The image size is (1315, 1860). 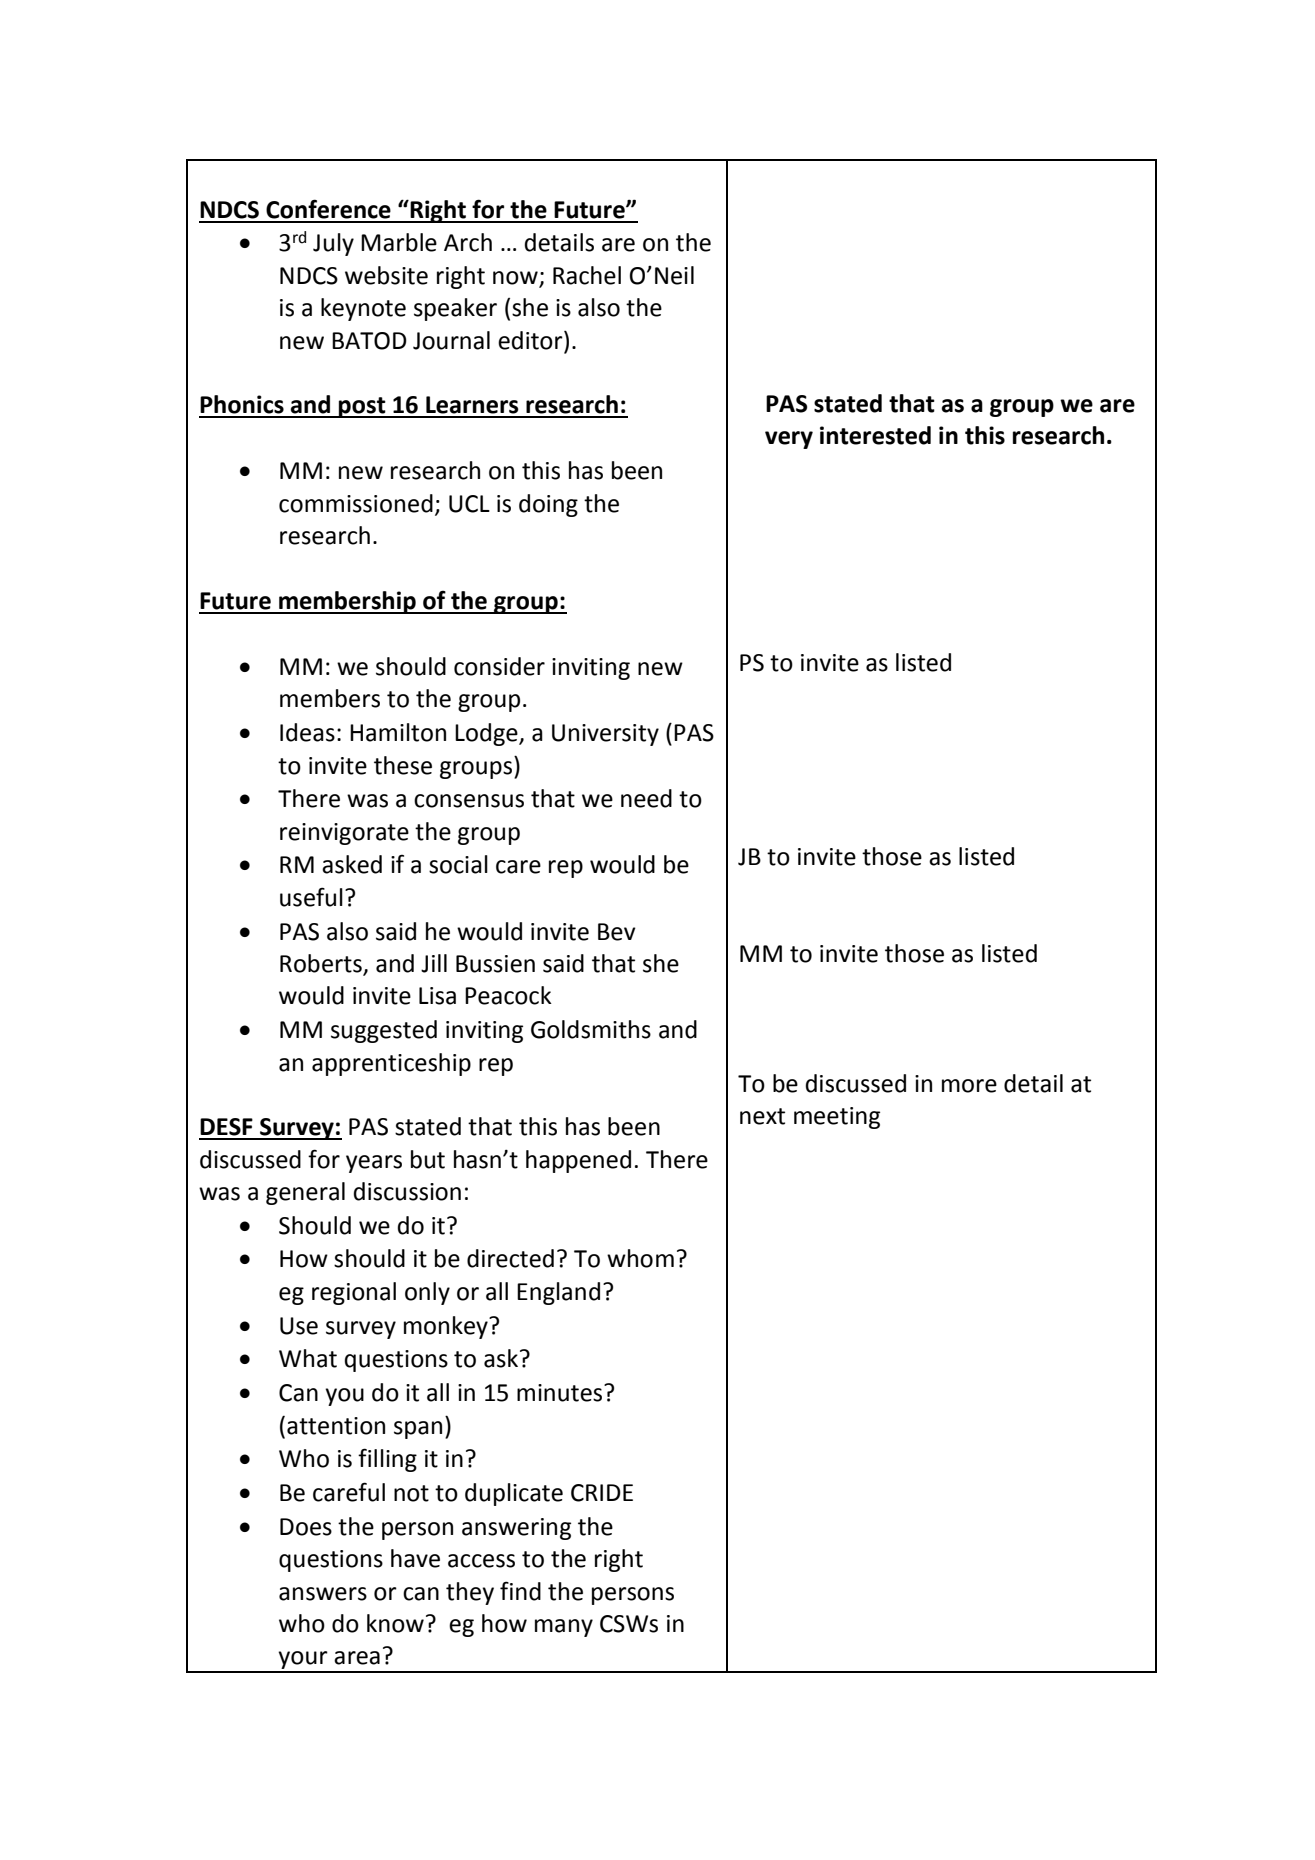 What do you see at coordinates (969, 1086) in the screenshot?
I see `more` at bounding box center [969, 1086].
